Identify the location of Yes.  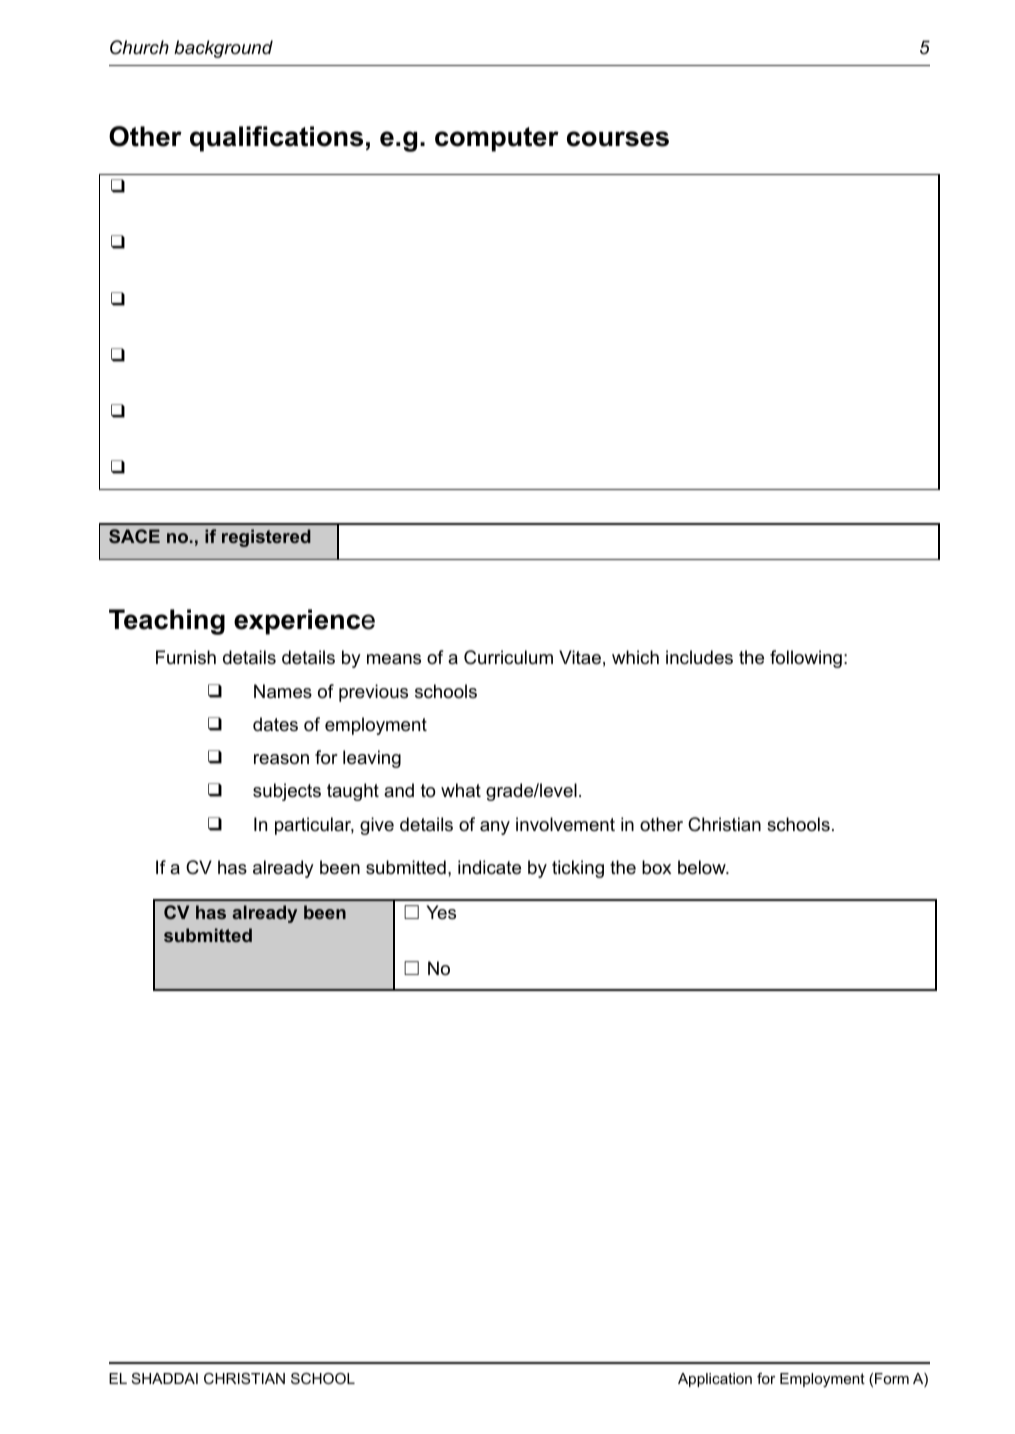
(441, 912).
